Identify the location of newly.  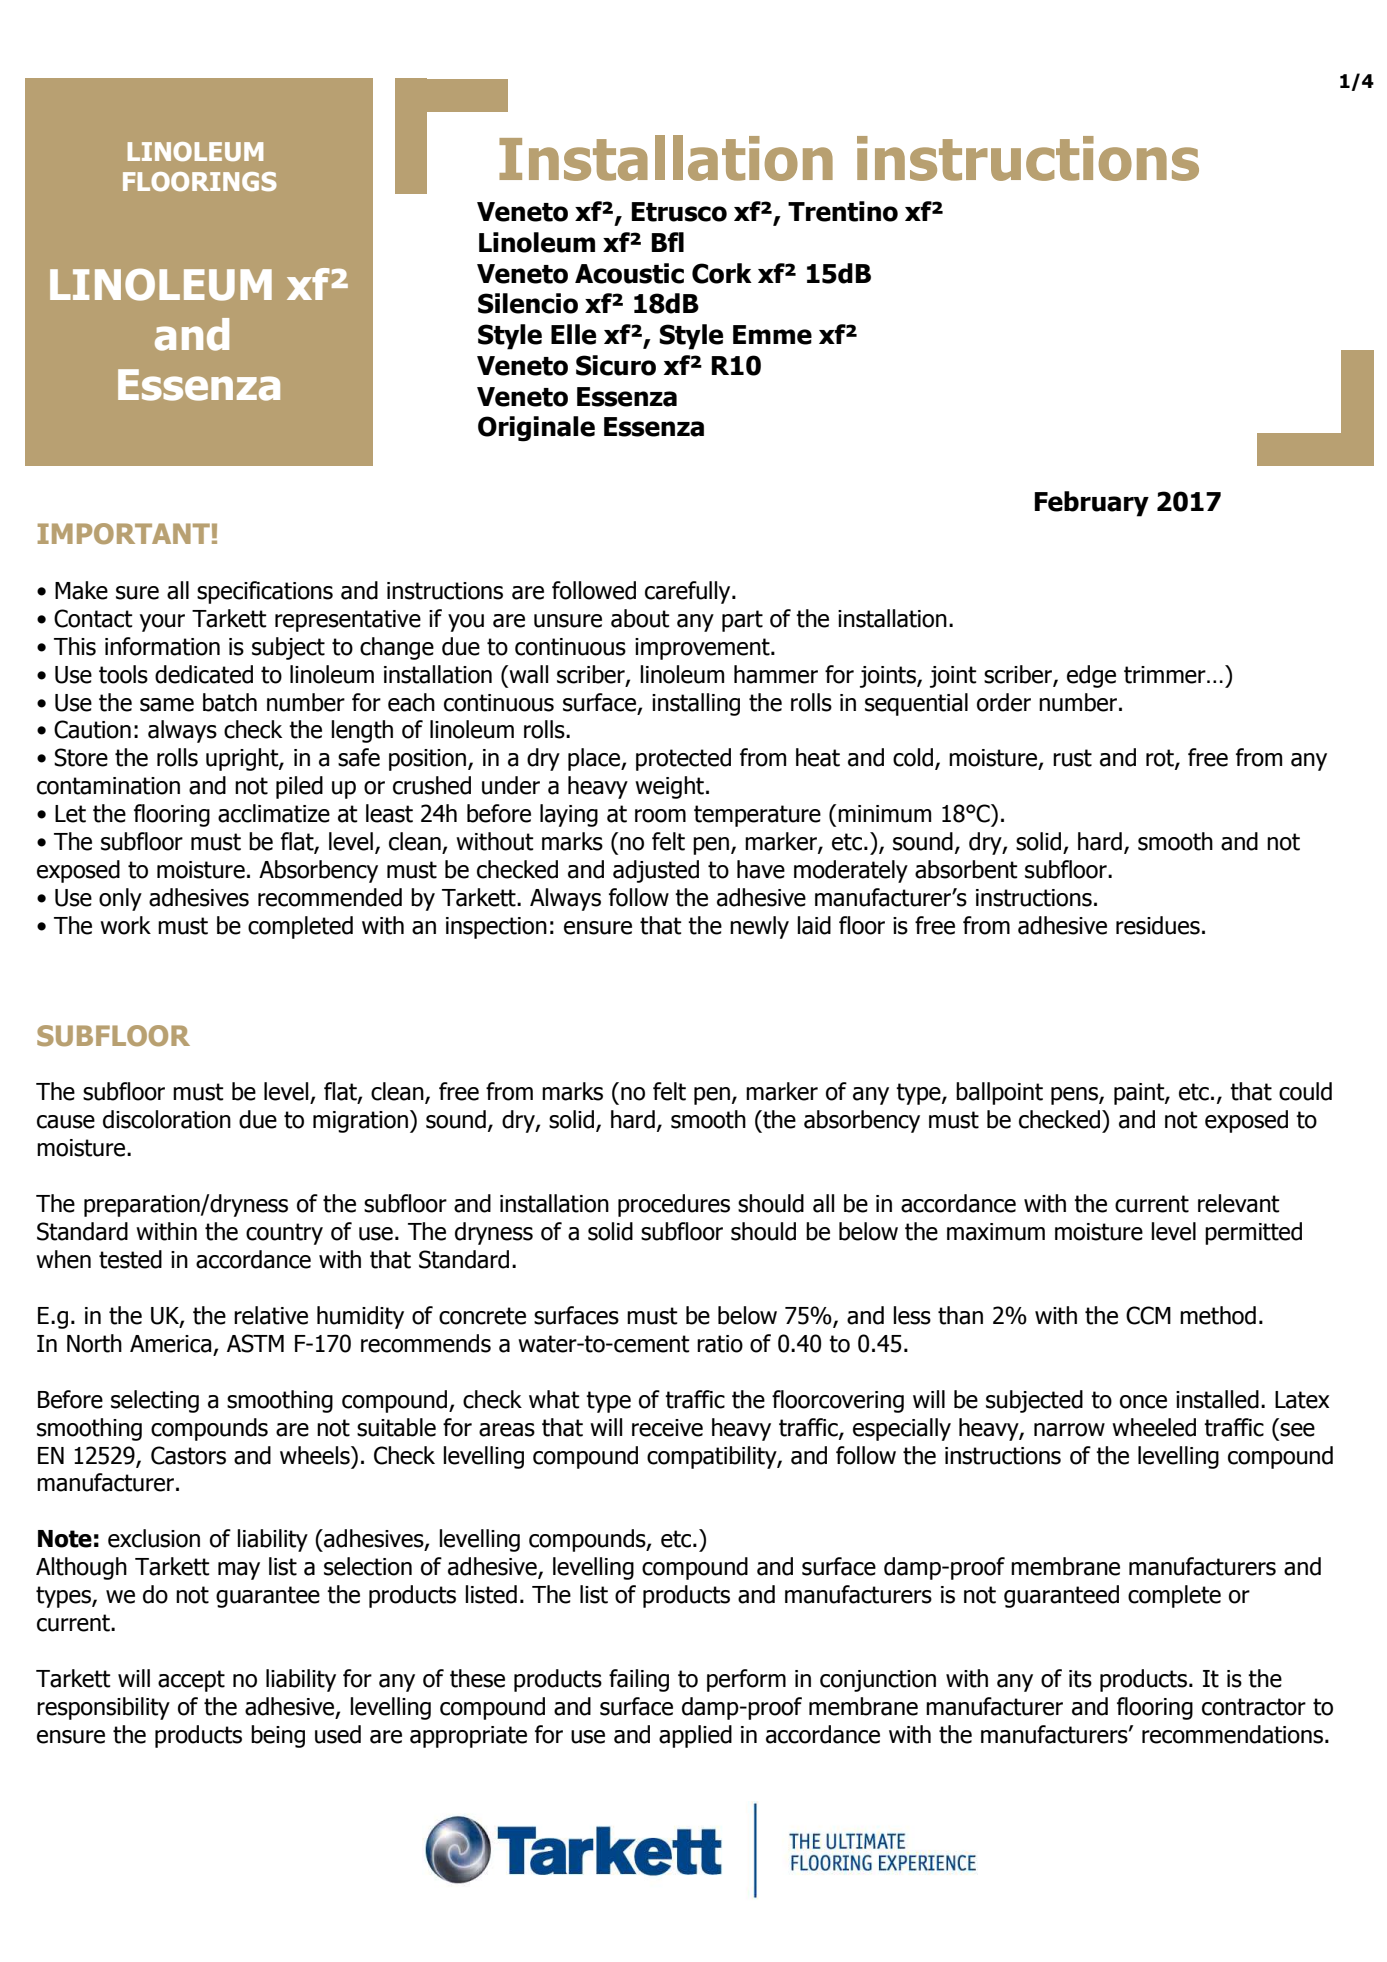
(759, 927).
